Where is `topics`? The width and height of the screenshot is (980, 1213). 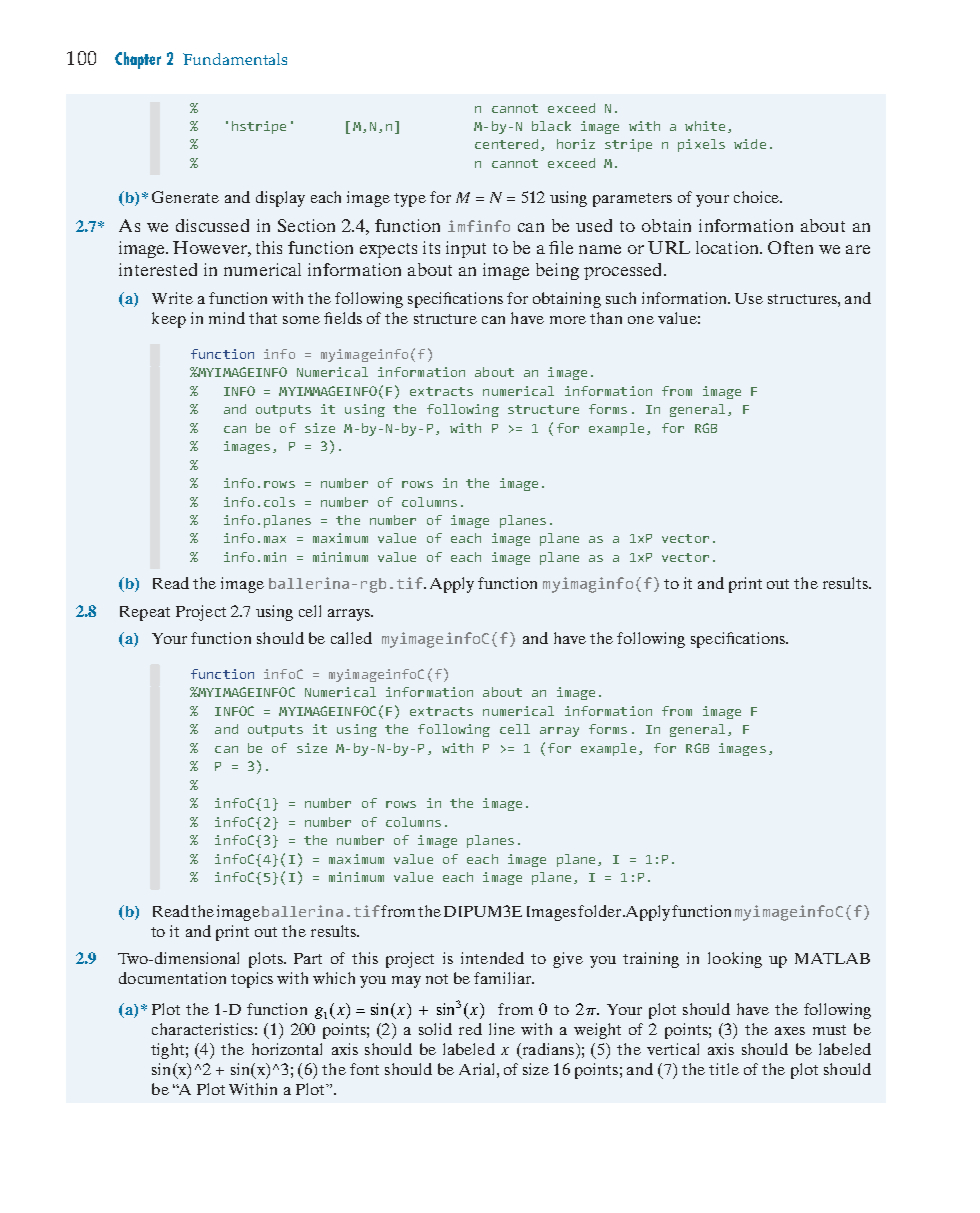 topics is located at coordinates (252, 980).
